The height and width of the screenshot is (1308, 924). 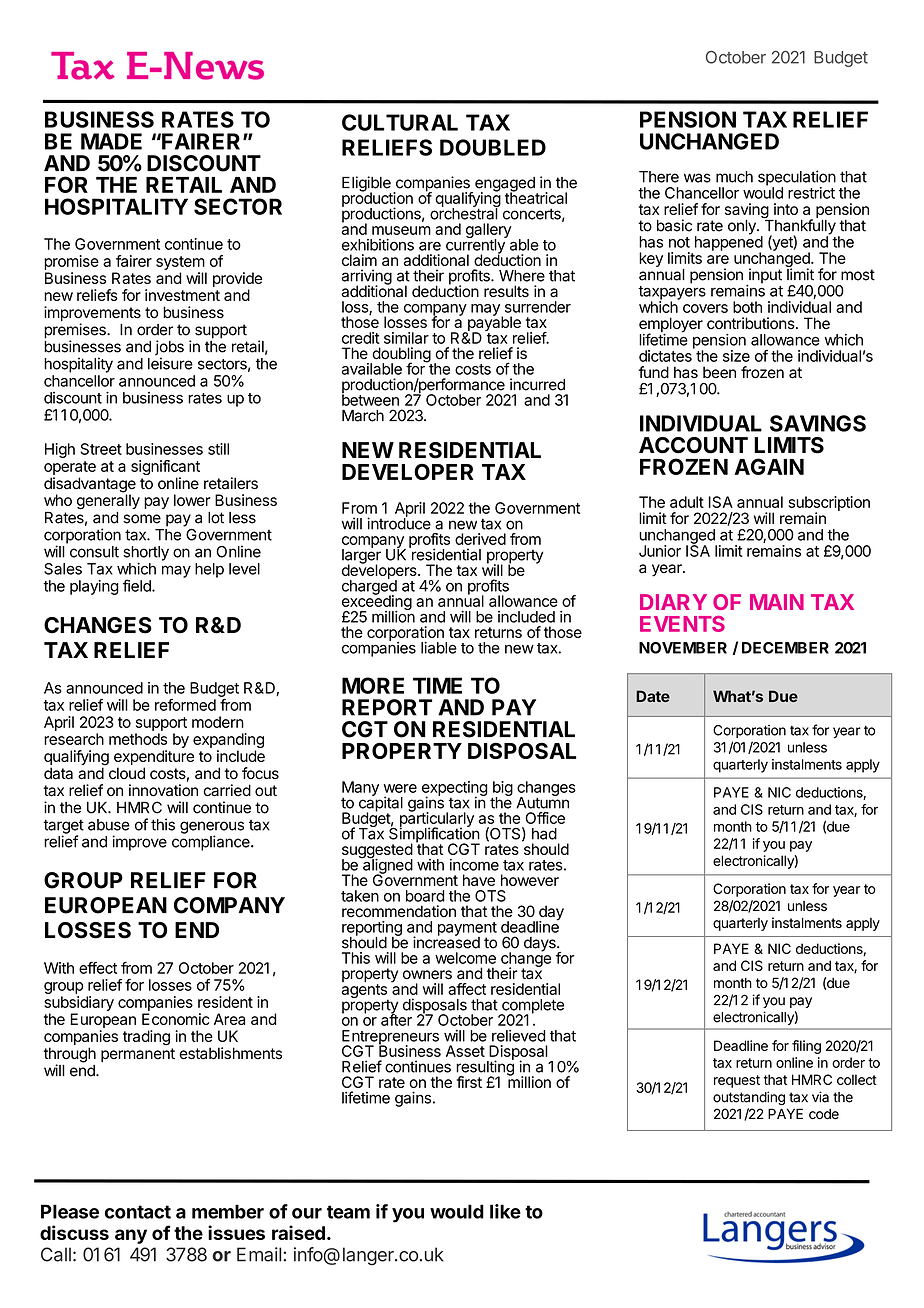 I want to click on like, so click(x=505, y=1211).
